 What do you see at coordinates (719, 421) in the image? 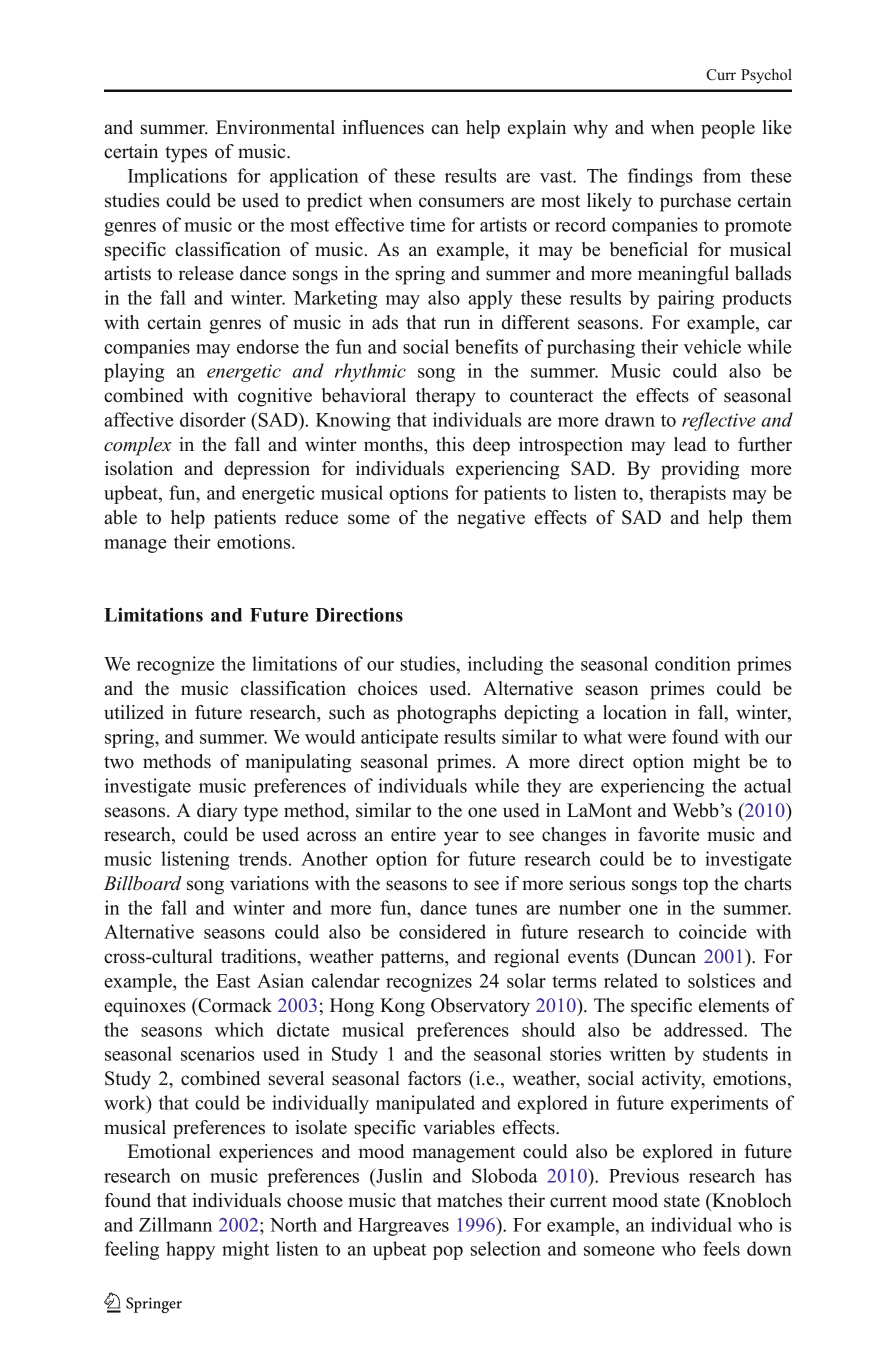
I see `reflective` at bounding box center [719, 421].
